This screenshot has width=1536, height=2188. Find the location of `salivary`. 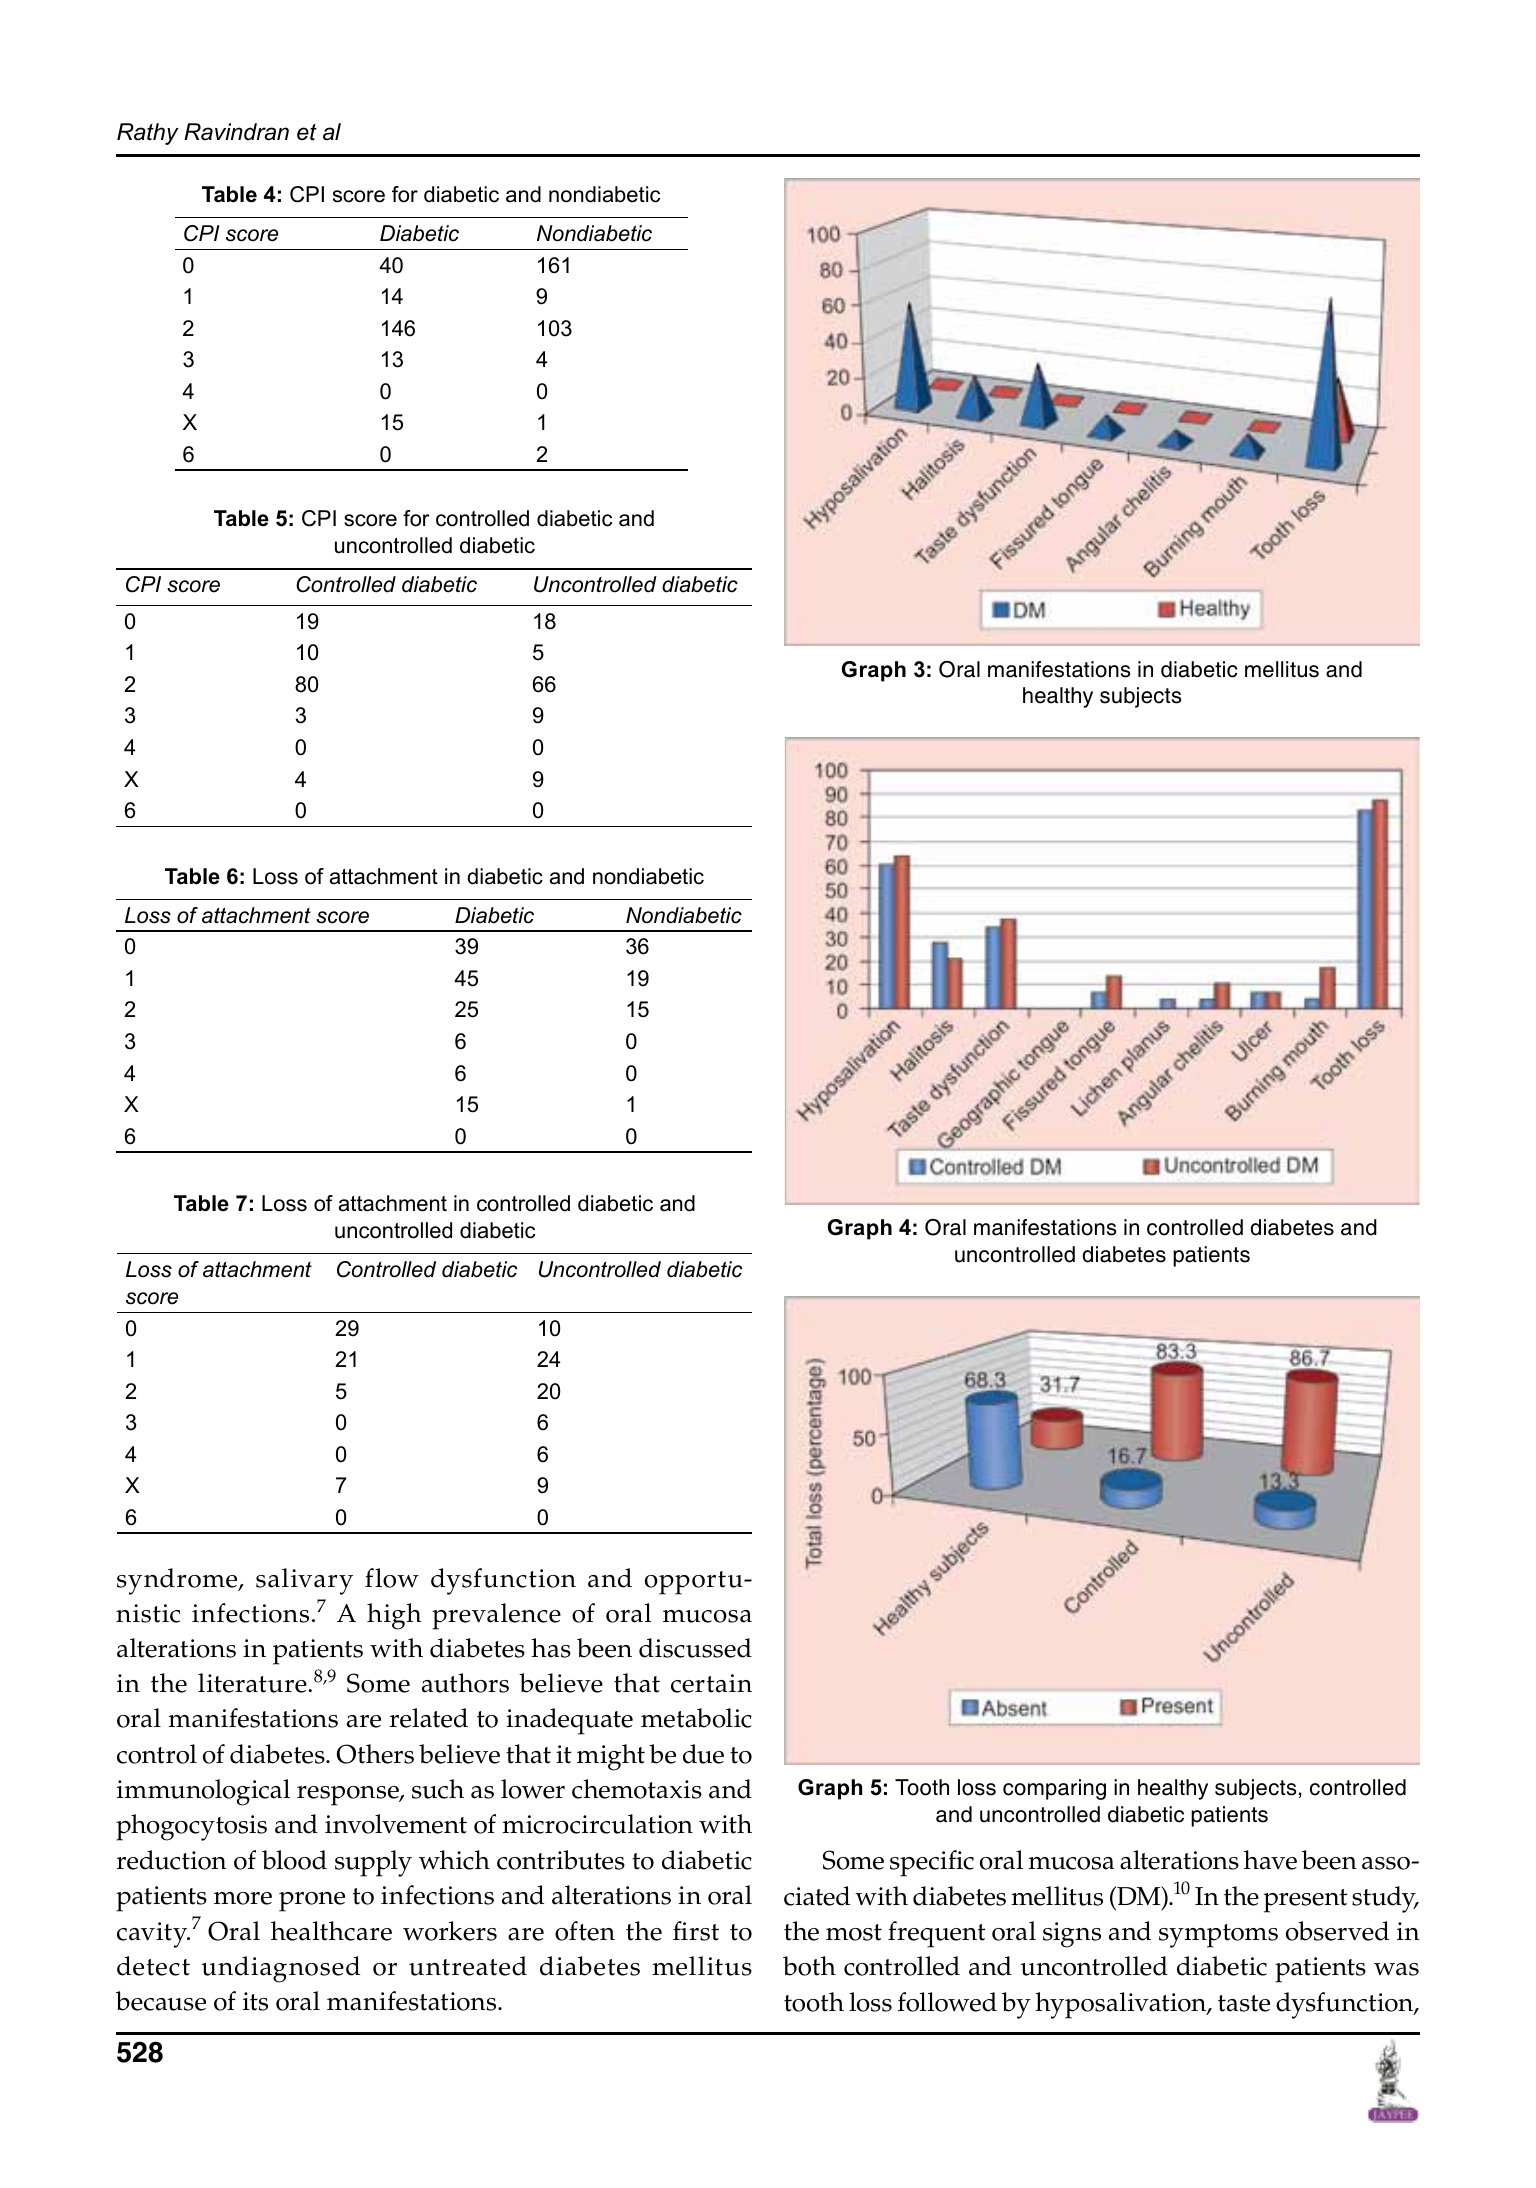

salivary is located at coordinates (304, 1581).
